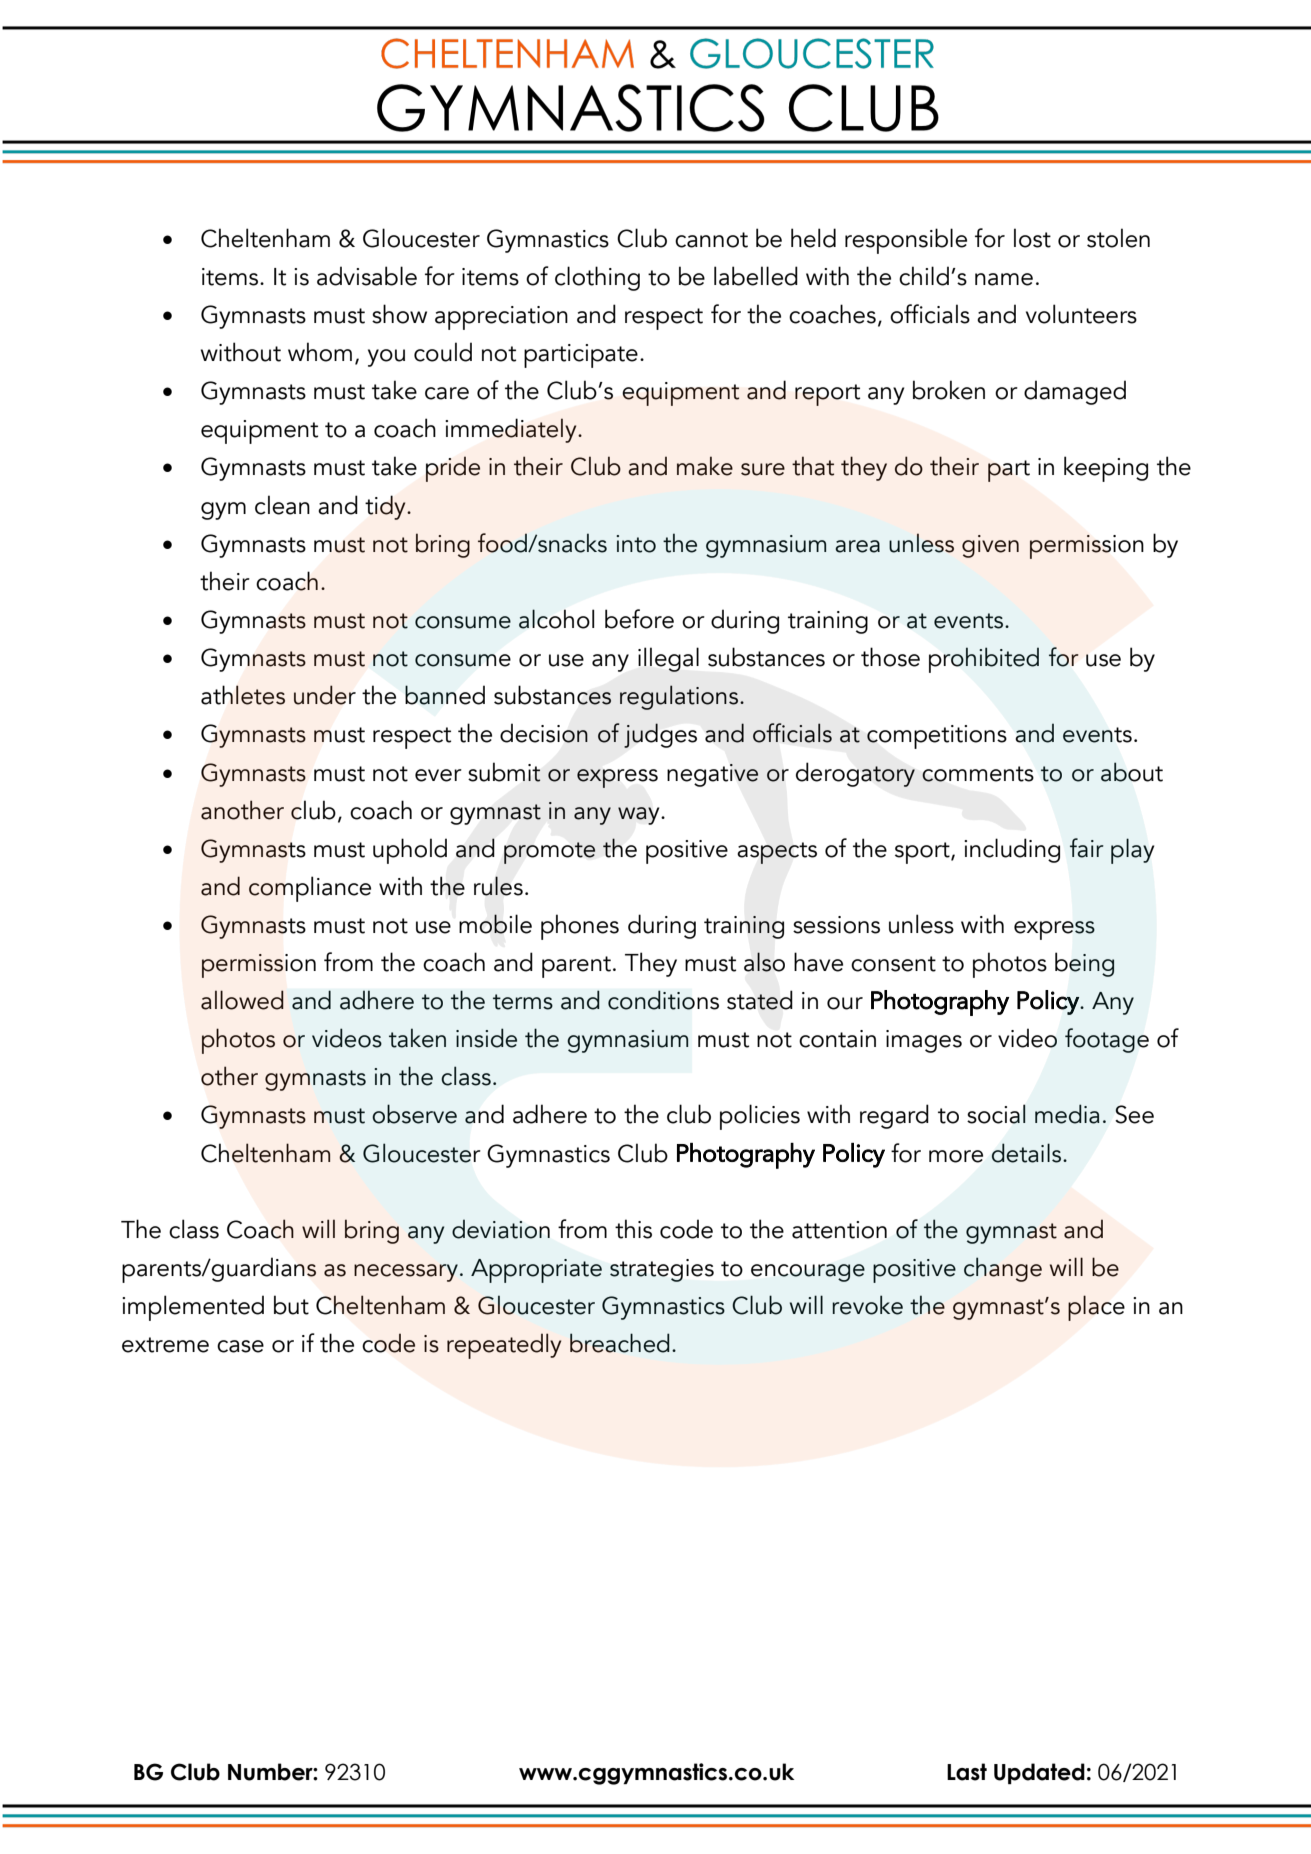 This screenshot has height=1854, width=1311. Describe the element at coordinates (367, 276) in the screenshot. I see `advisable` at that location.
